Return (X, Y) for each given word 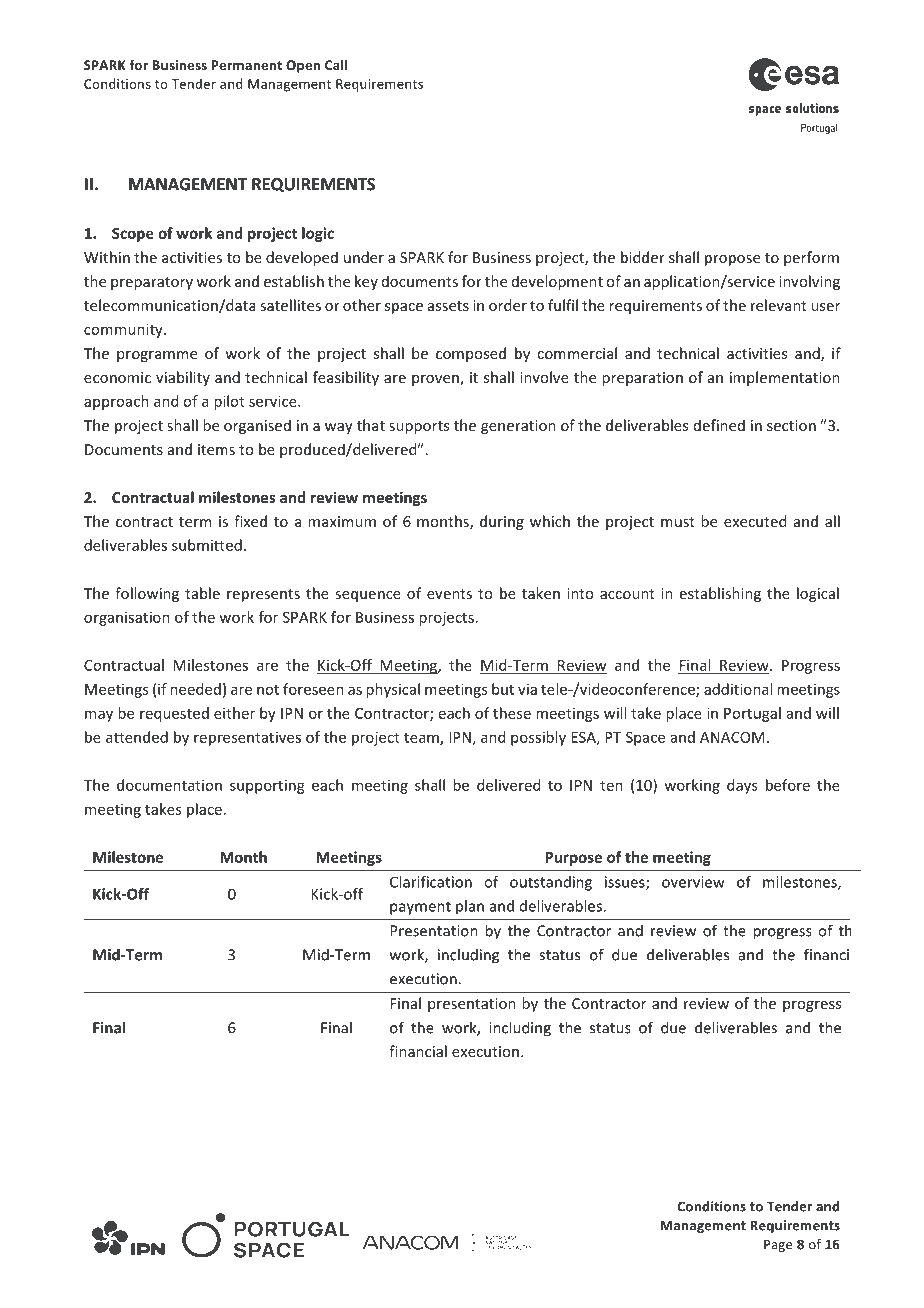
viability (183, 378)
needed (195, 689)
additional (738, 689)
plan (470, 907)
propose (732, 260)
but (503, 689)
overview (693, 882)
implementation (785, 378)
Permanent (246, 65)
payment (420, 908)
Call (336, 65)
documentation (169, 785)
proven (436, 380)
